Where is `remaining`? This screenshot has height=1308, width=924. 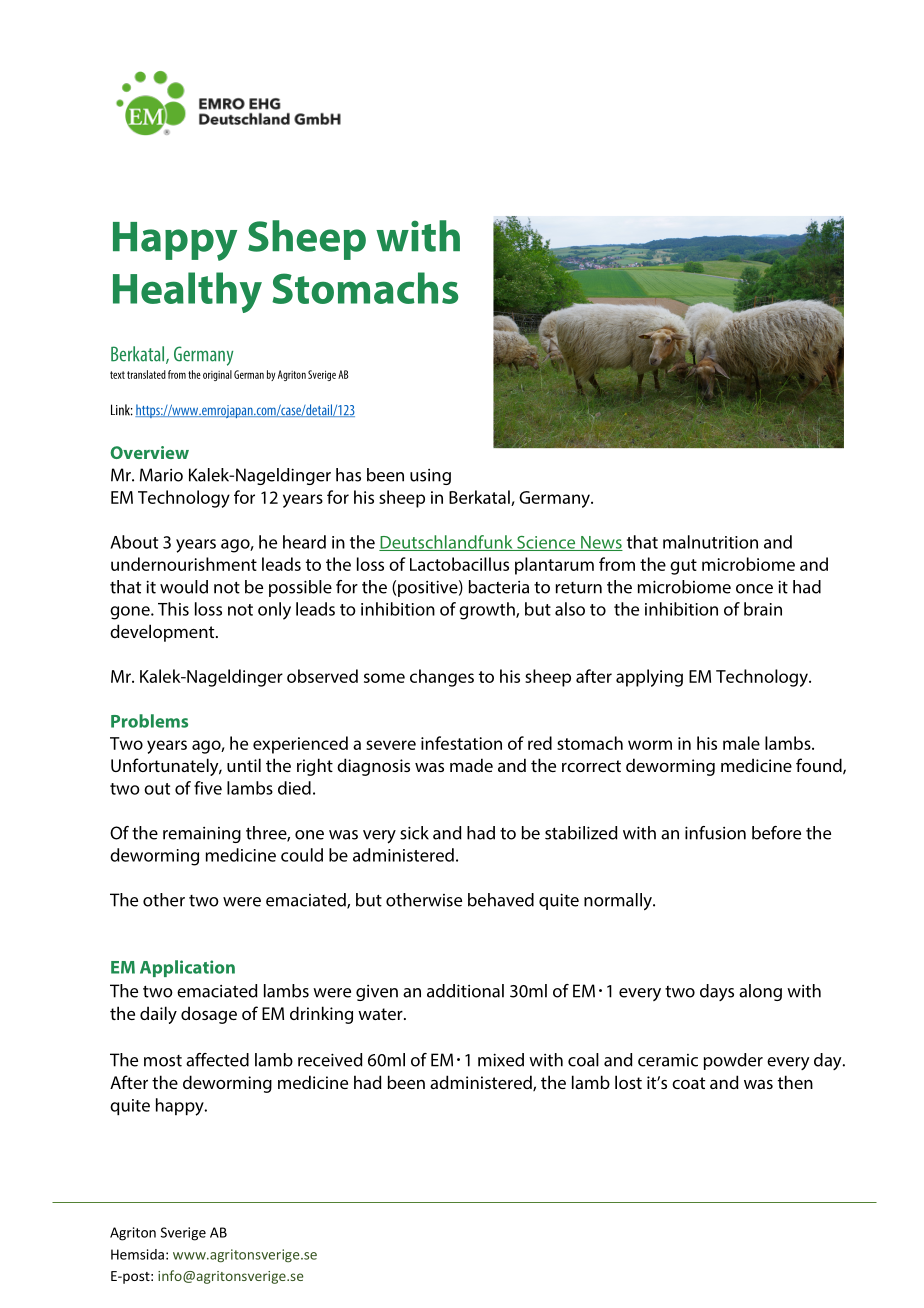
remaining is located at coordinates (202, 835).
